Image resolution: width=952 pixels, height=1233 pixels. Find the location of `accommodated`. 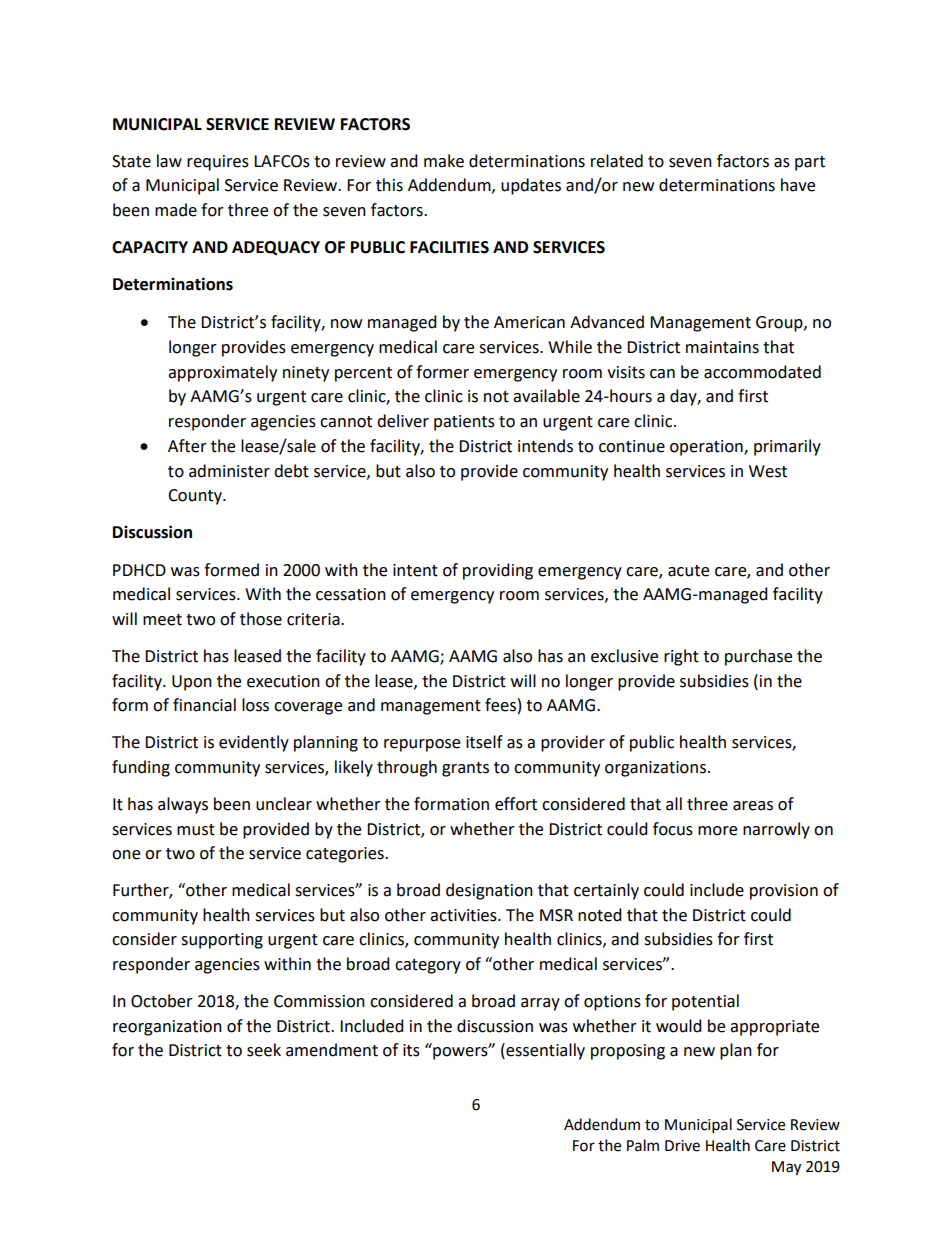

accommodated is located at coordinates (762, 372).
